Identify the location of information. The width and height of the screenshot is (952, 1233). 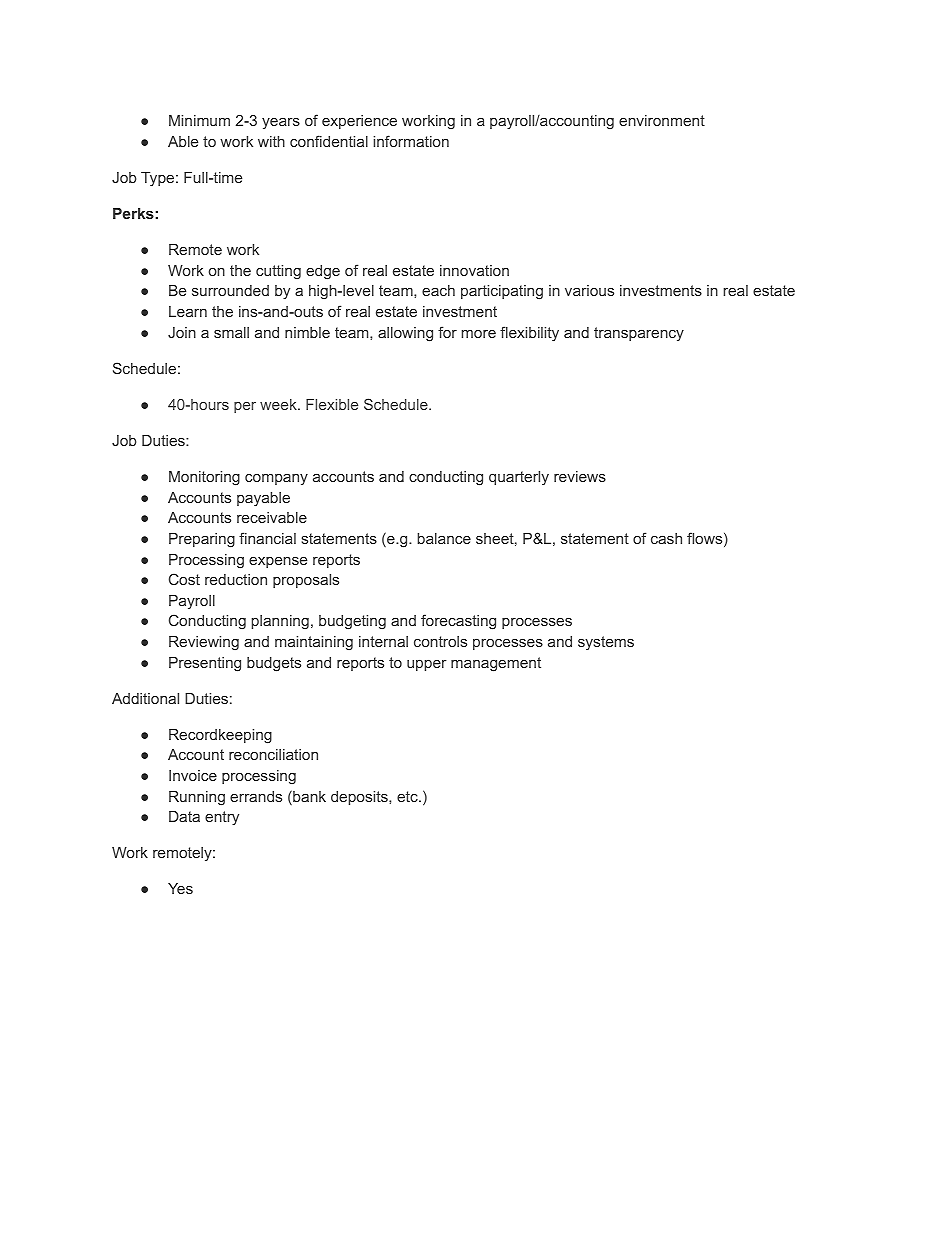
(411, 141).
